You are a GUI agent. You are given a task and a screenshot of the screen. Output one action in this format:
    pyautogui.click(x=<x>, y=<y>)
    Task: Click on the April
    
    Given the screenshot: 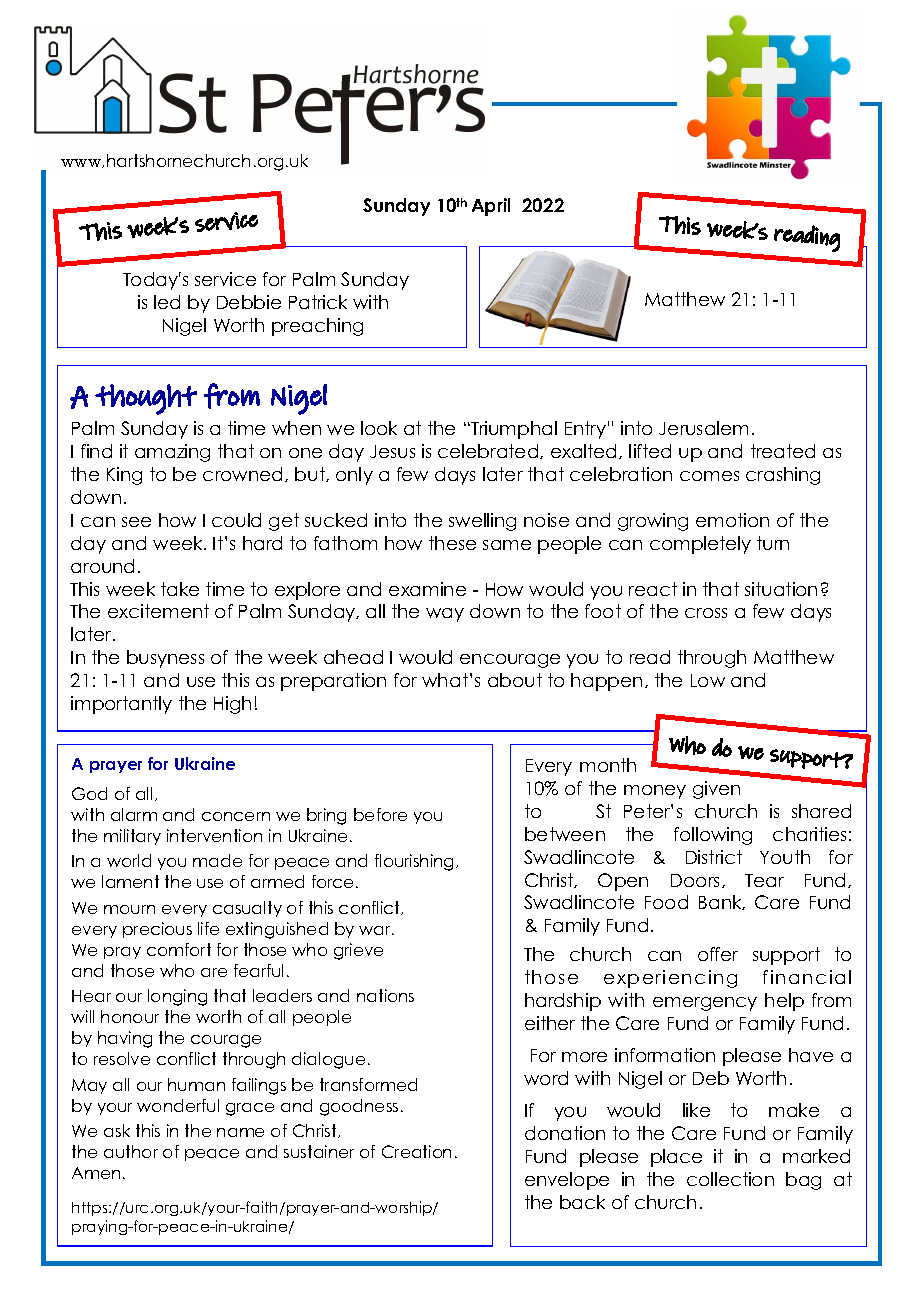 What is the action you would take?
    pyautogui.click(x=491, y=207)
